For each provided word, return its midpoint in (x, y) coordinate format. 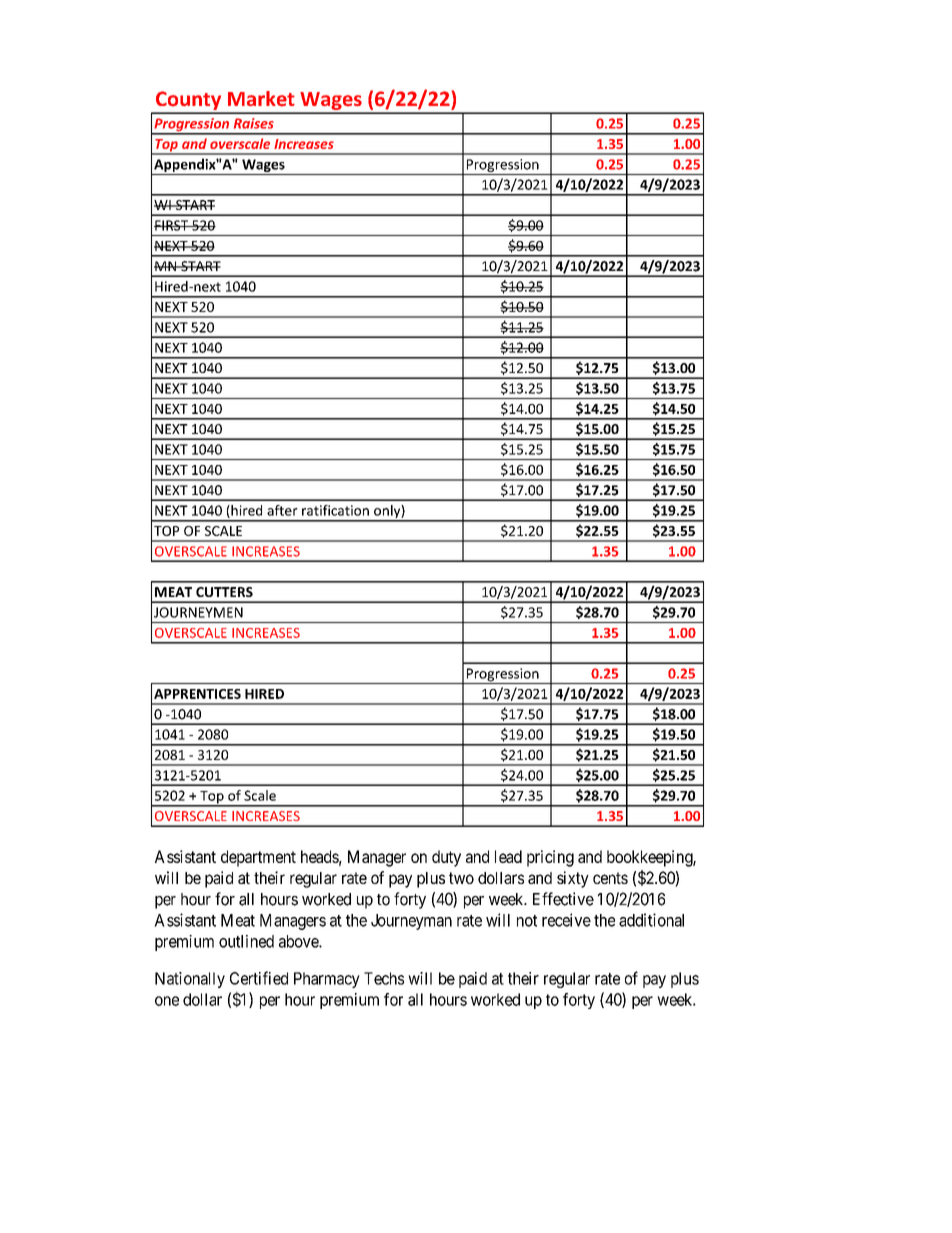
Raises (254, 123)
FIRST (172, 225)
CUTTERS (224, 592)
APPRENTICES (197, 694)
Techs (384, 978)
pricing (550, 858)
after (282, 510)
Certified (259, 978)
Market (261, 99)
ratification (335, 510)
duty (446, 858)
